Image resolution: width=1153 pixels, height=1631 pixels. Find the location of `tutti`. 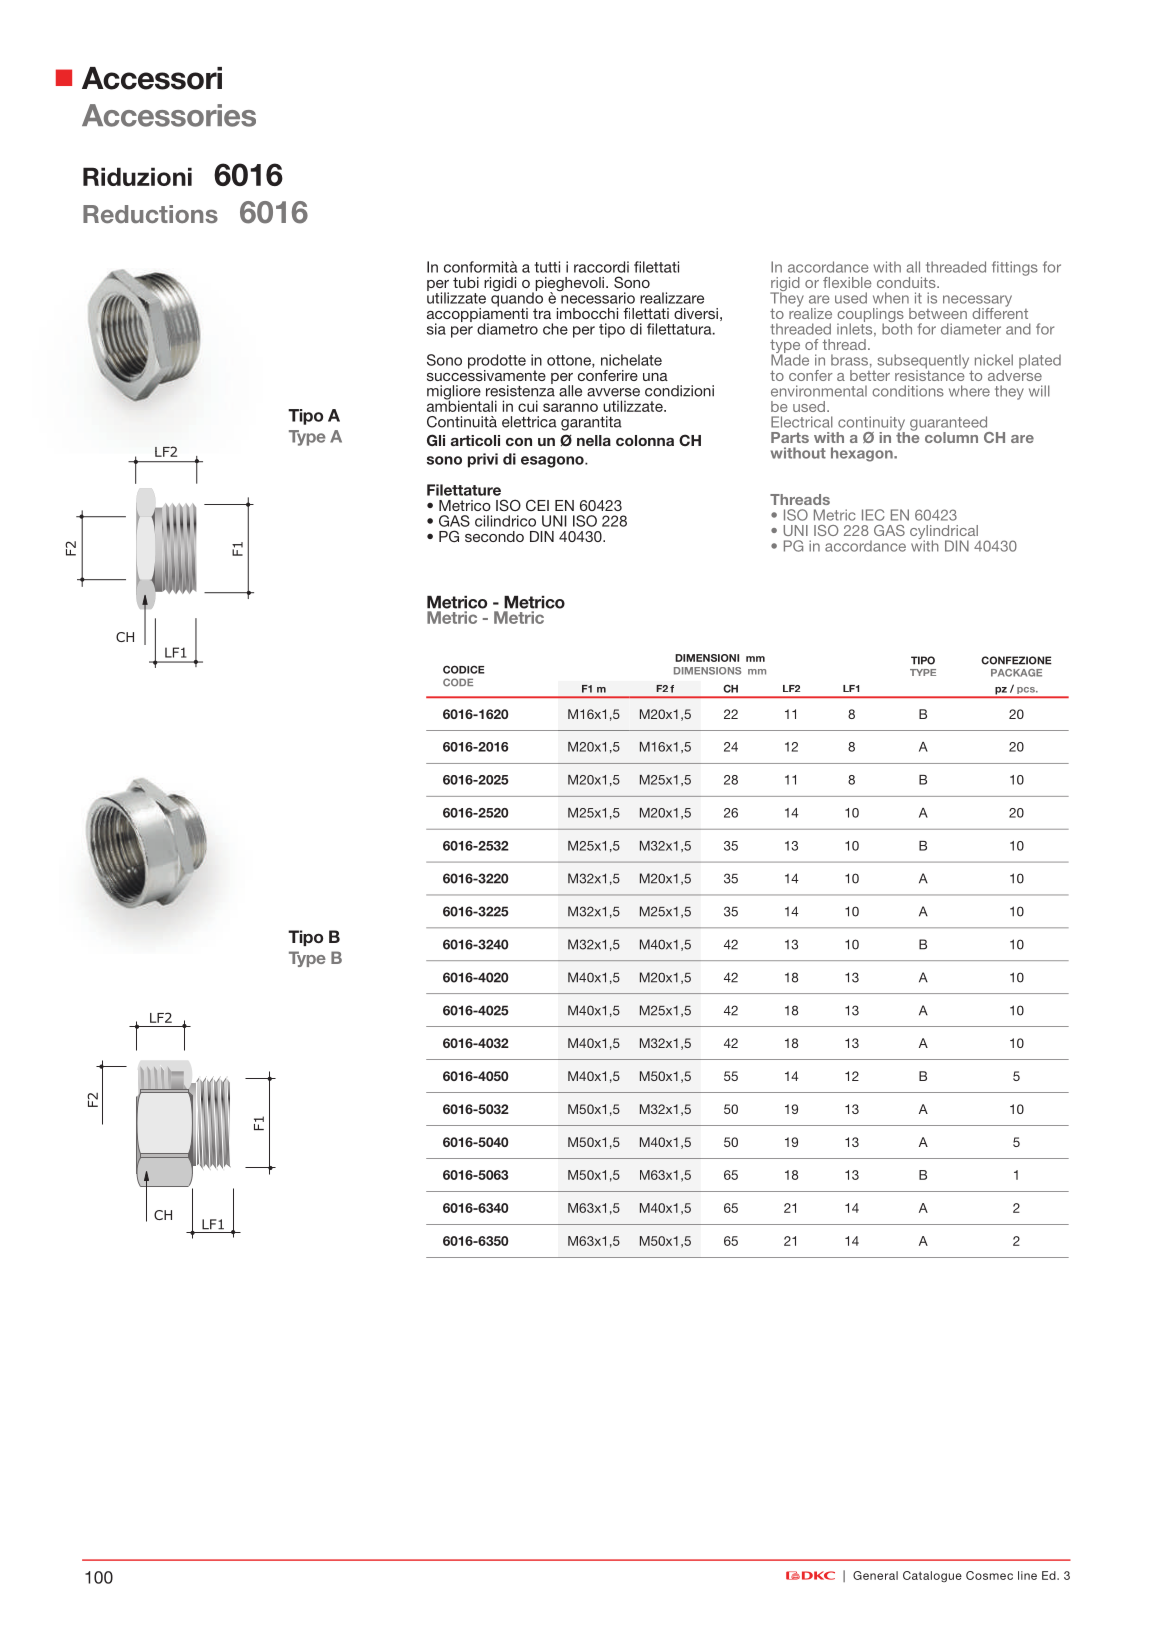

tutti is located at coordinates (547, 267).
